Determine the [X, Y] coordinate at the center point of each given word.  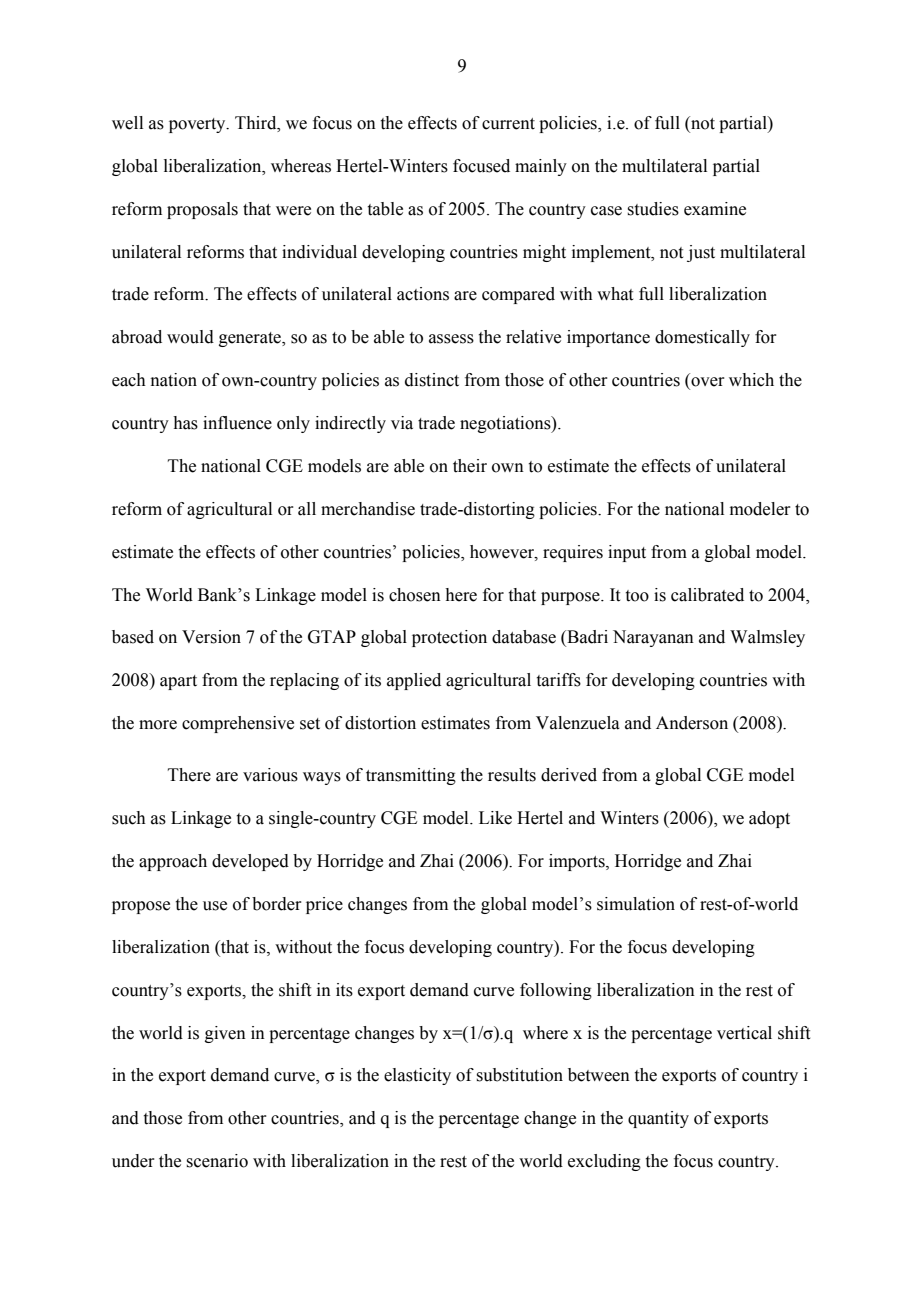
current [508, 124]
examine [715, 209]
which [751, 380]
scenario [217, 1161]
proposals [202, 210]
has [185, 423]
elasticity [417, 1076]
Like [495, 818]
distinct [432, 380]
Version [211, 637]
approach [173, 862]
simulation [636, 904]
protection [449, 638]
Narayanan [653, 638]
